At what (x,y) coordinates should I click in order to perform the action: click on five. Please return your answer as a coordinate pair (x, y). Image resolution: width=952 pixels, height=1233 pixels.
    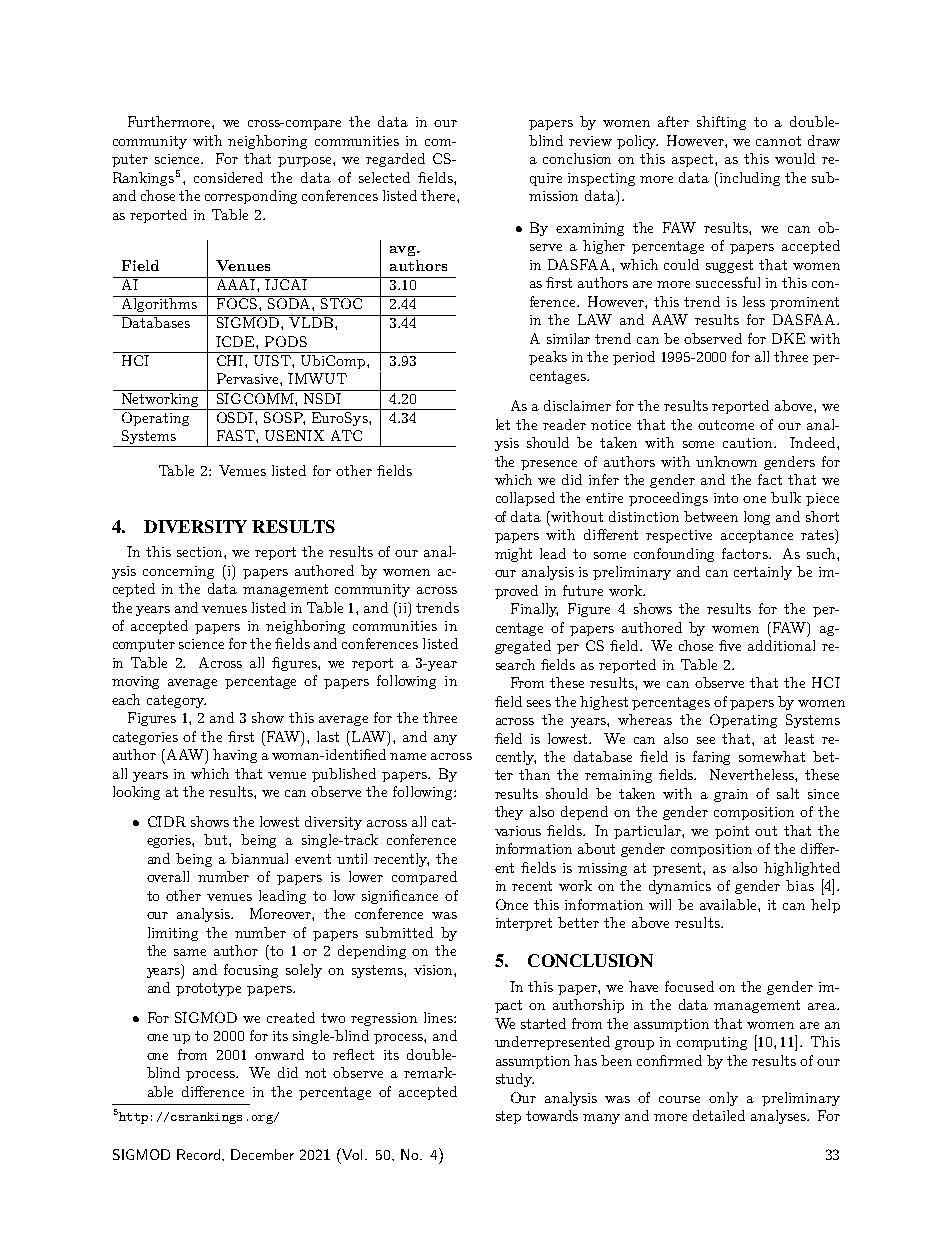
    Looking at the image, I should click on (730, 645).
